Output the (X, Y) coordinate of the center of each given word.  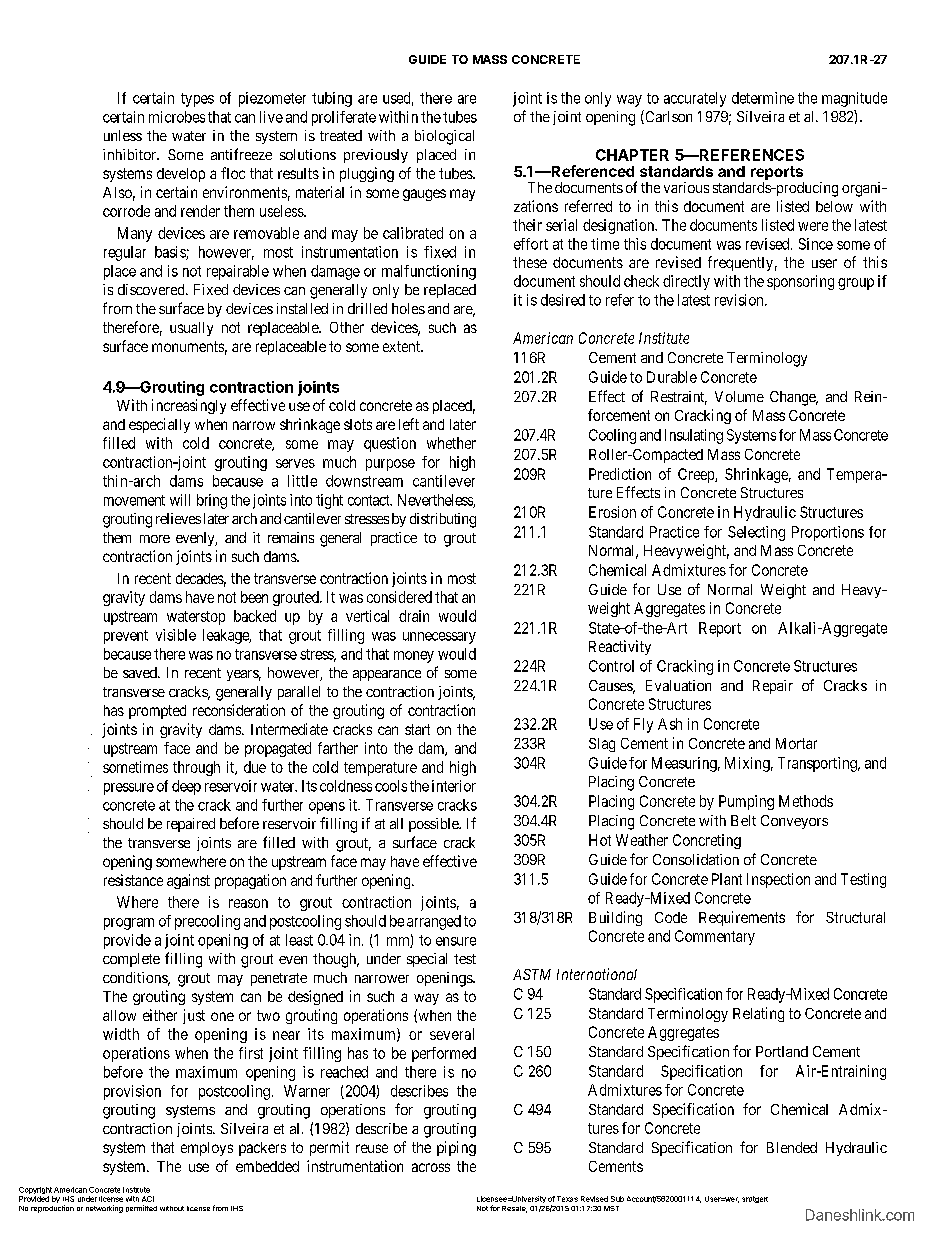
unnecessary (439, 638)
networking (104, 1209)
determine (763, 98)
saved (141, 672)
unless (123, 135)
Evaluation (678, 685)
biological (444, 137)
